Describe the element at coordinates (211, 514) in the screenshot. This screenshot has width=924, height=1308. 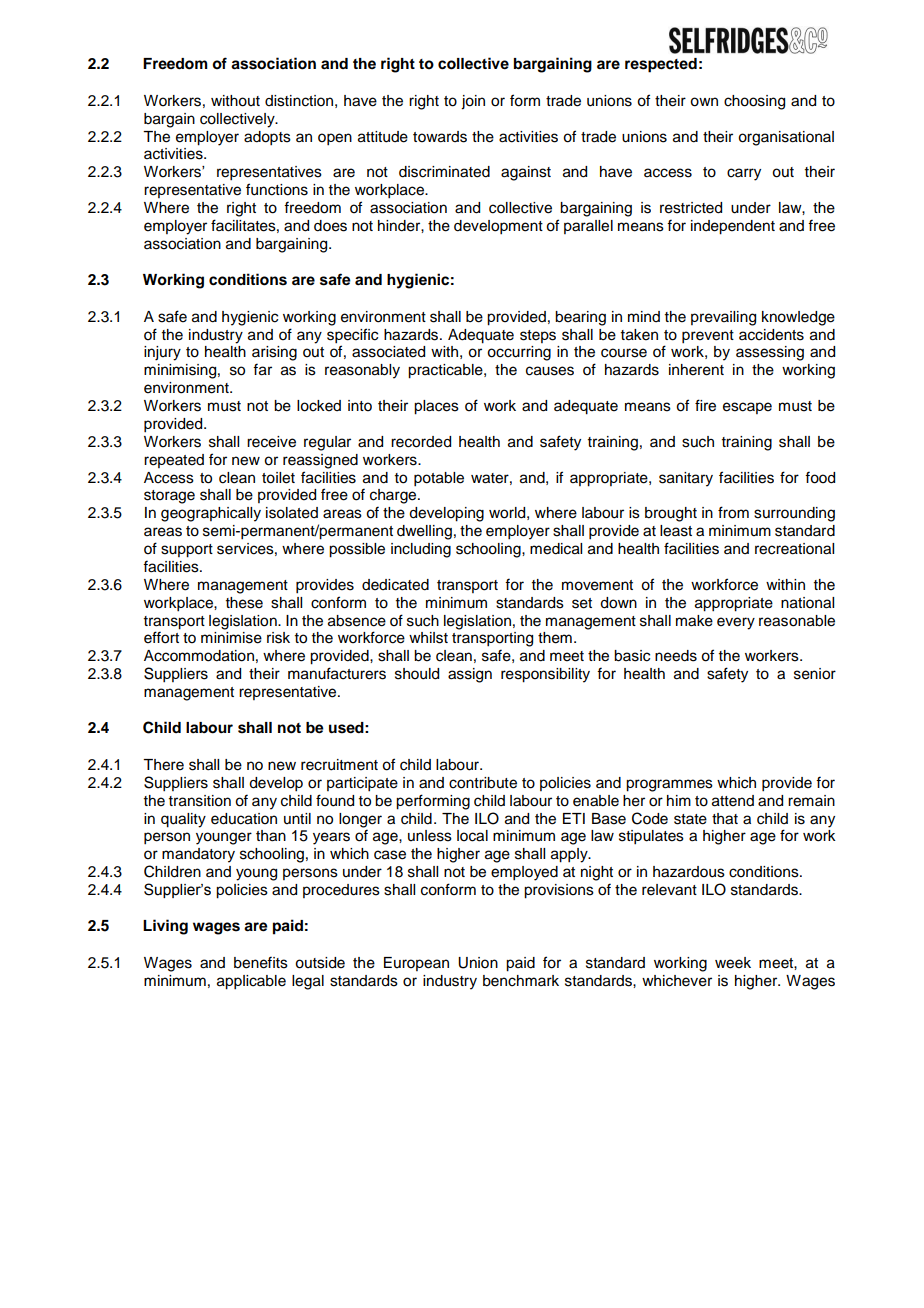
I see `geographically` at that location.
